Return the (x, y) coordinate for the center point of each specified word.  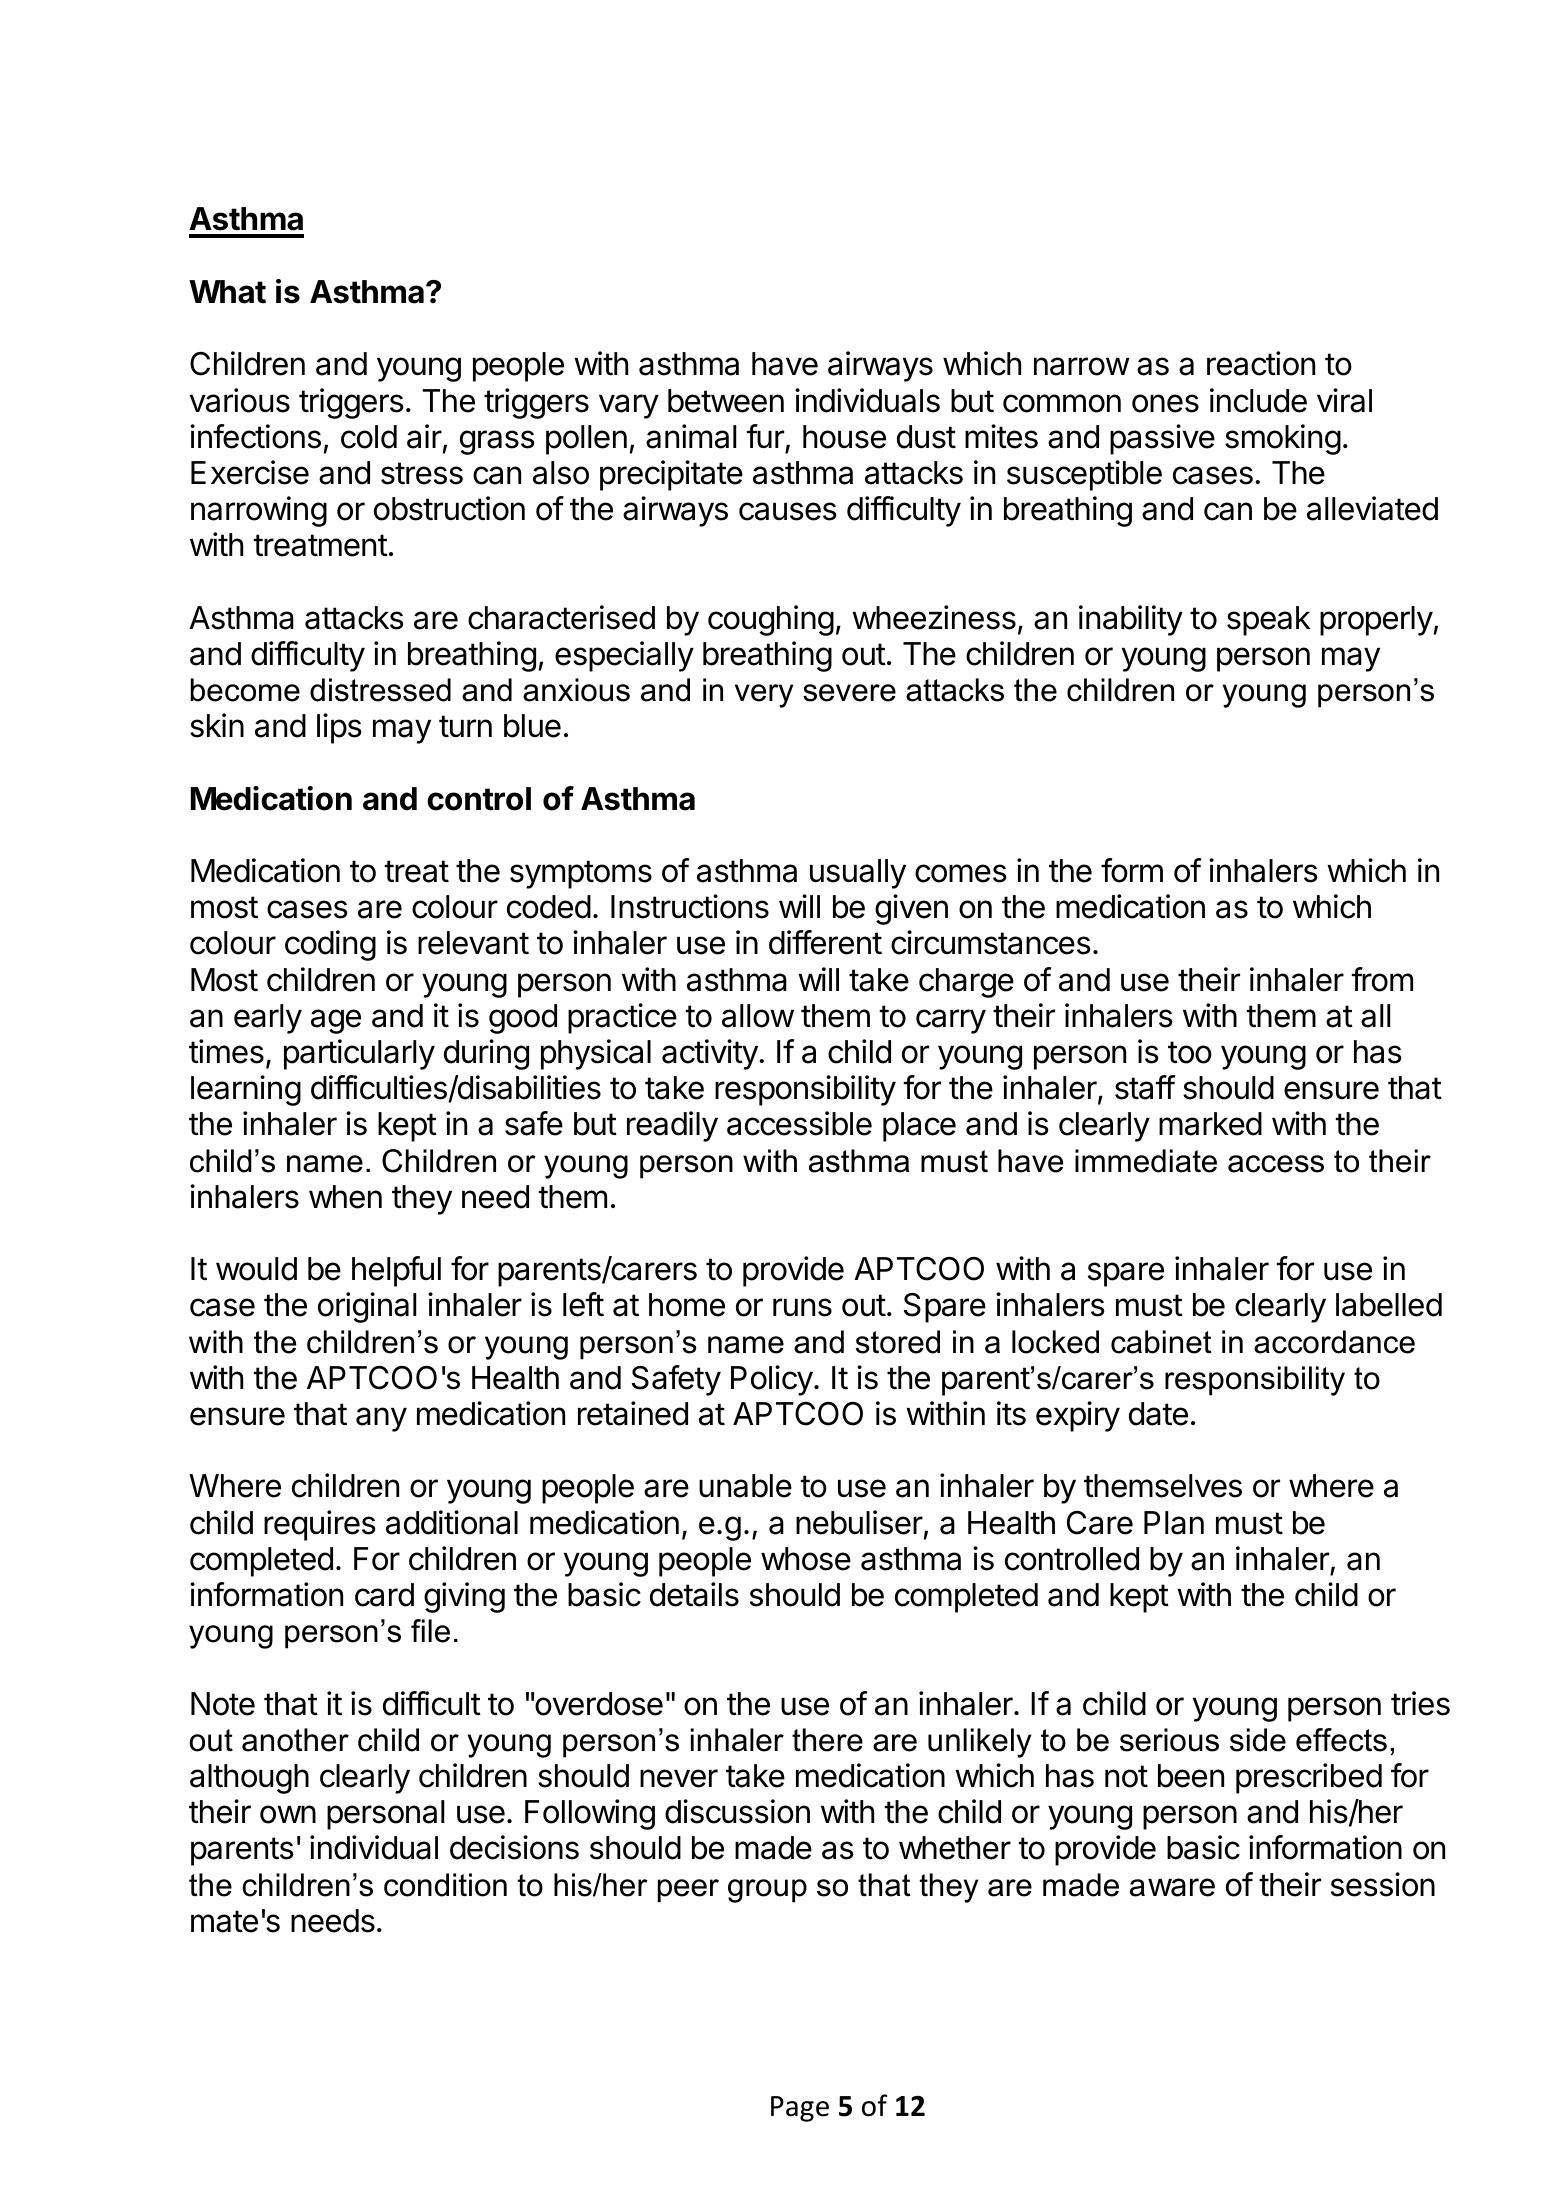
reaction (1261, 363)
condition (445, 1885)
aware (1172, 1887)
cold (369, 437)
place (919, 1127)
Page (800, 2109)
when (345, 1197)
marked (1210, 1124)
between (726, 401)
